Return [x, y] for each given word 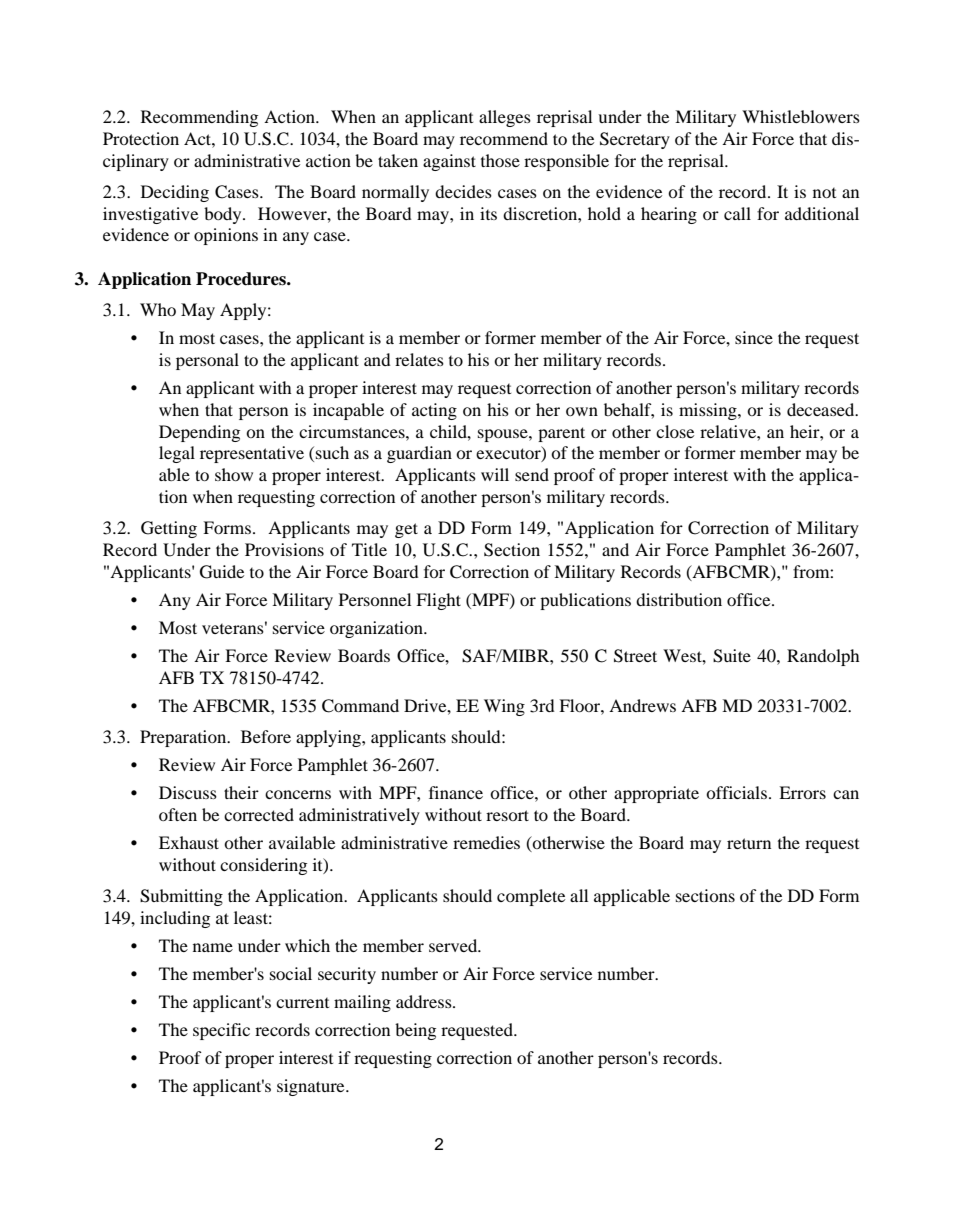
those [500, 160]
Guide [222, 572]
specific [221, 1031]
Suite [732, 656]
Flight [438, 601]
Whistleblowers [801, 116]
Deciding [175, 193]
